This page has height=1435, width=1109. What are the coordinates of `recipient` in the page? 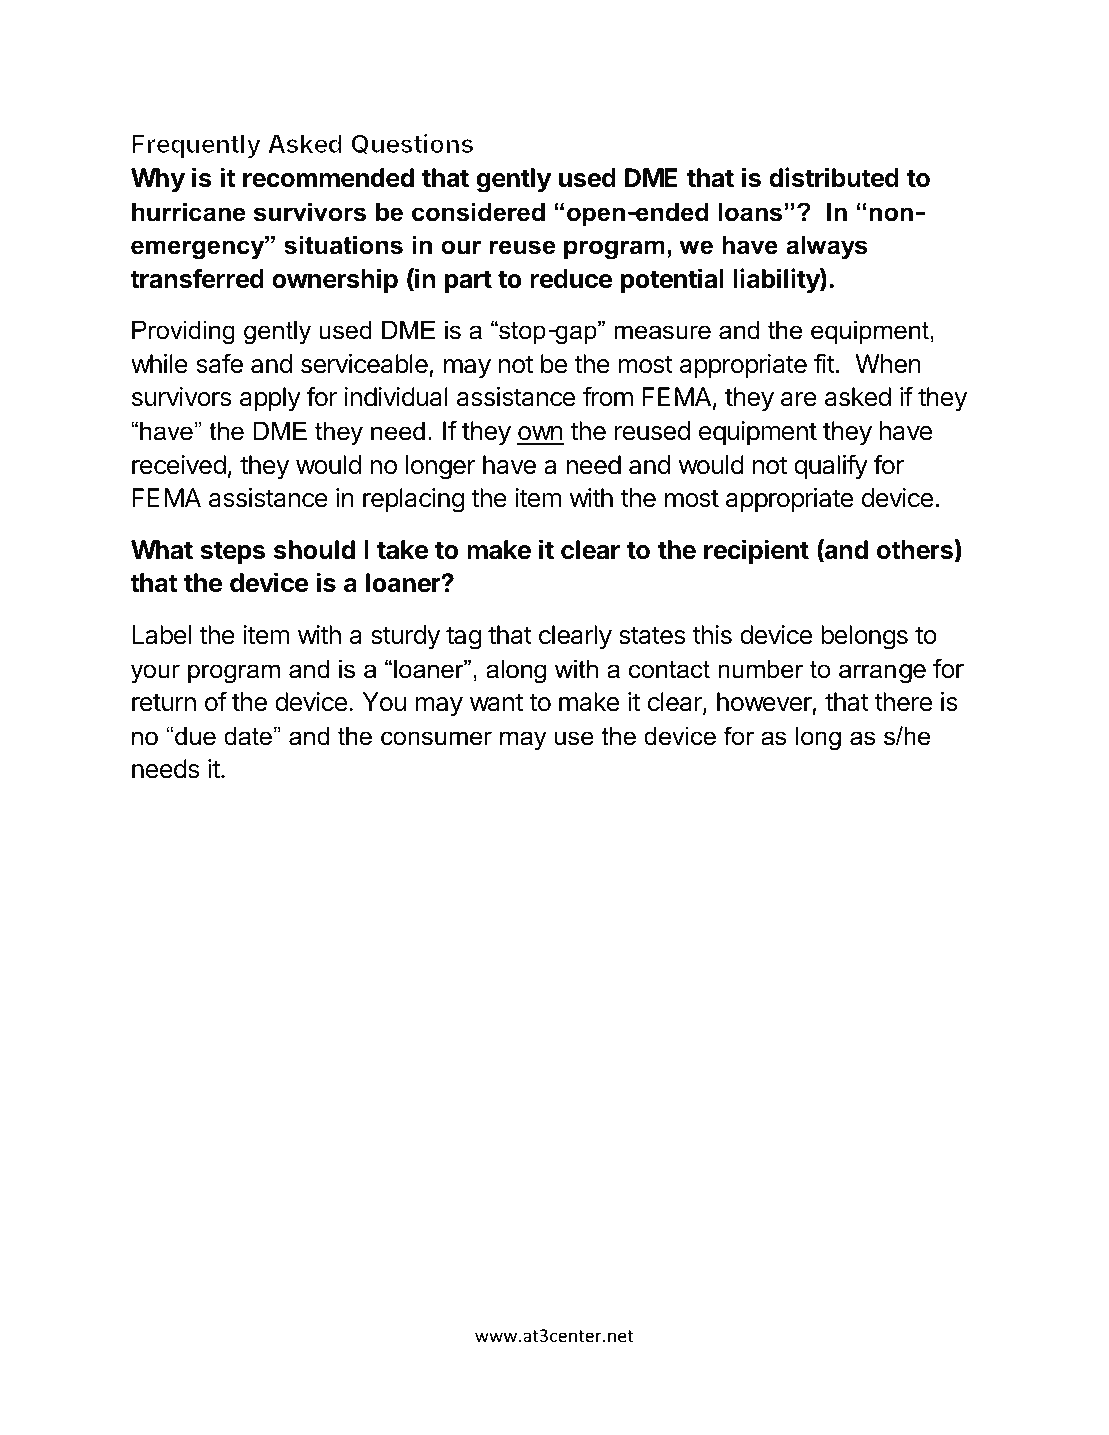 It's located at (756, 552).
